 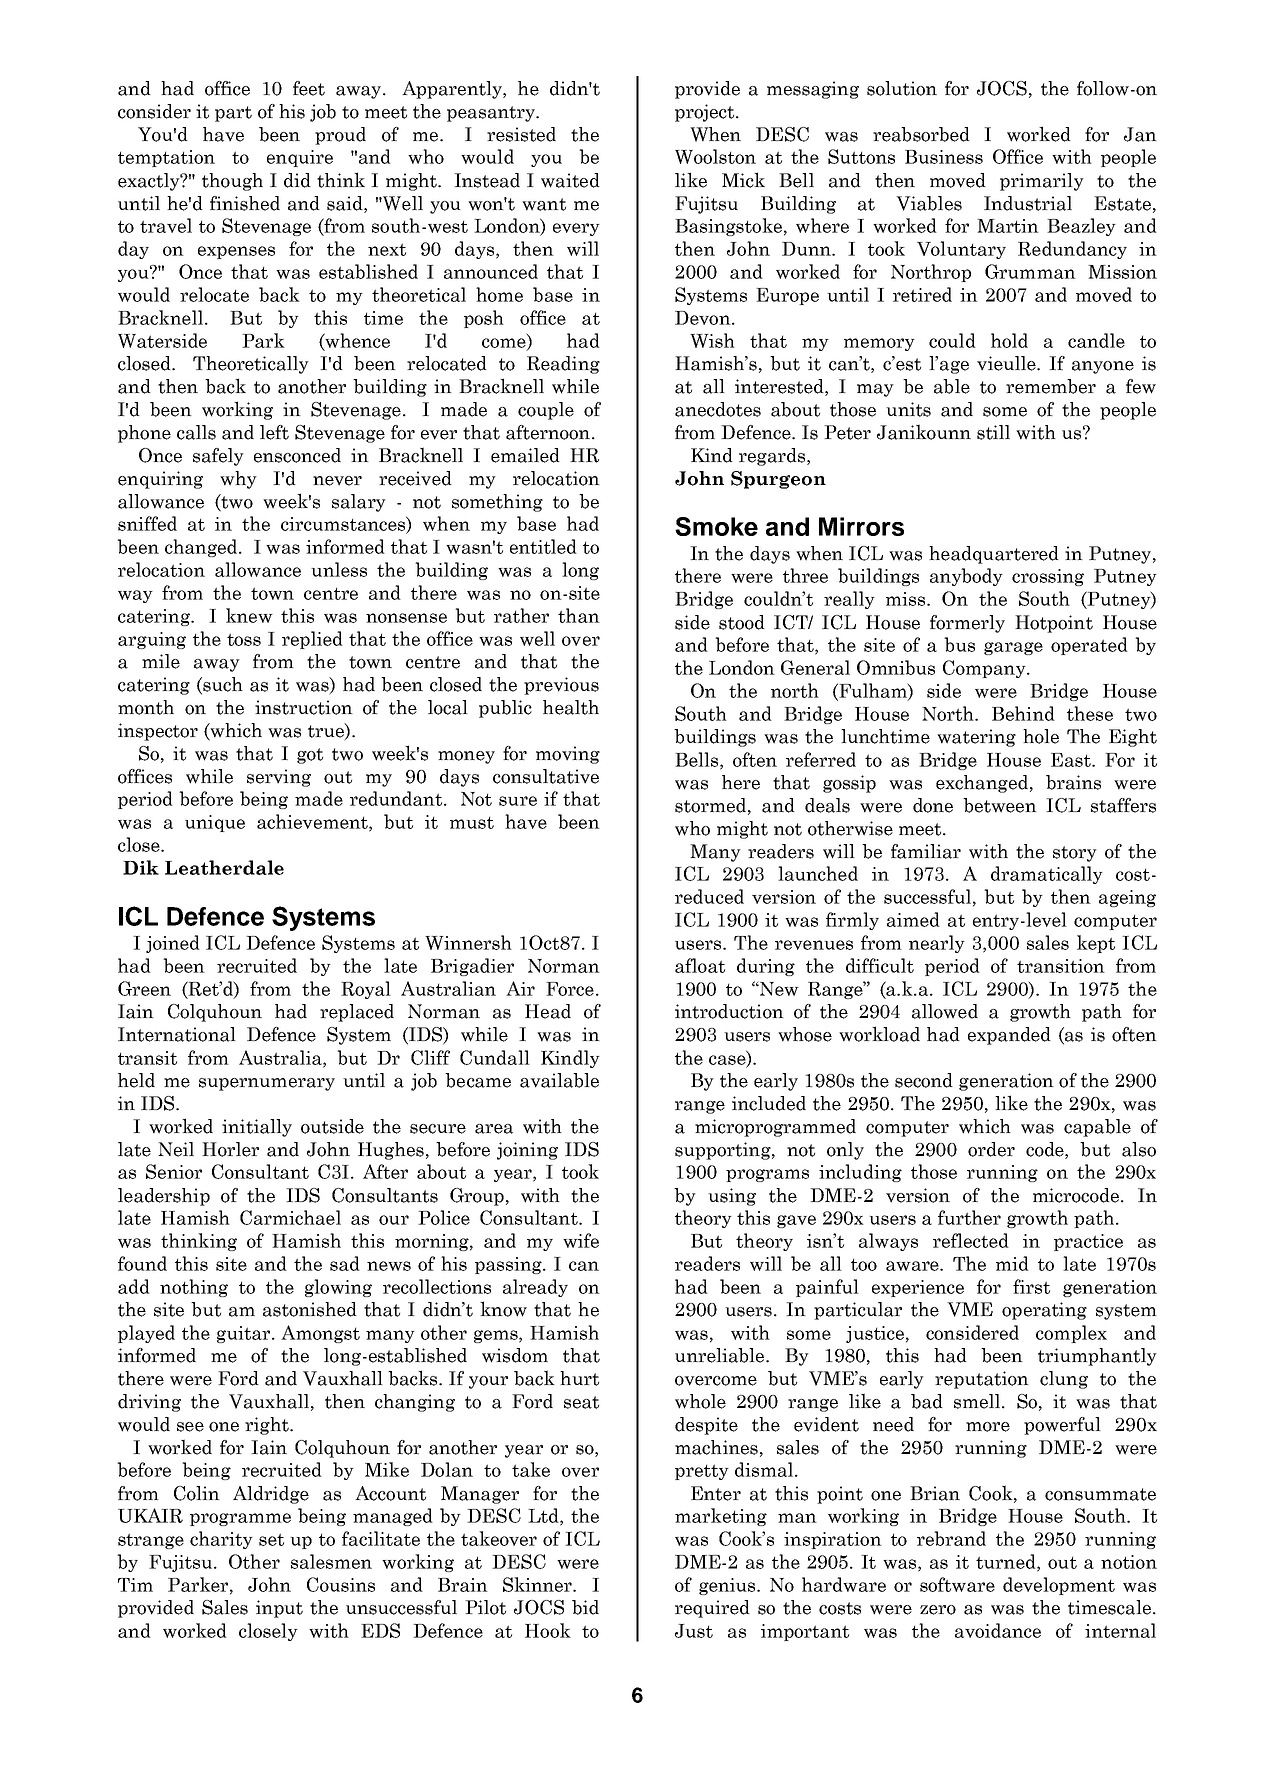 I want to click on order, so click(x=991, y=1149).
